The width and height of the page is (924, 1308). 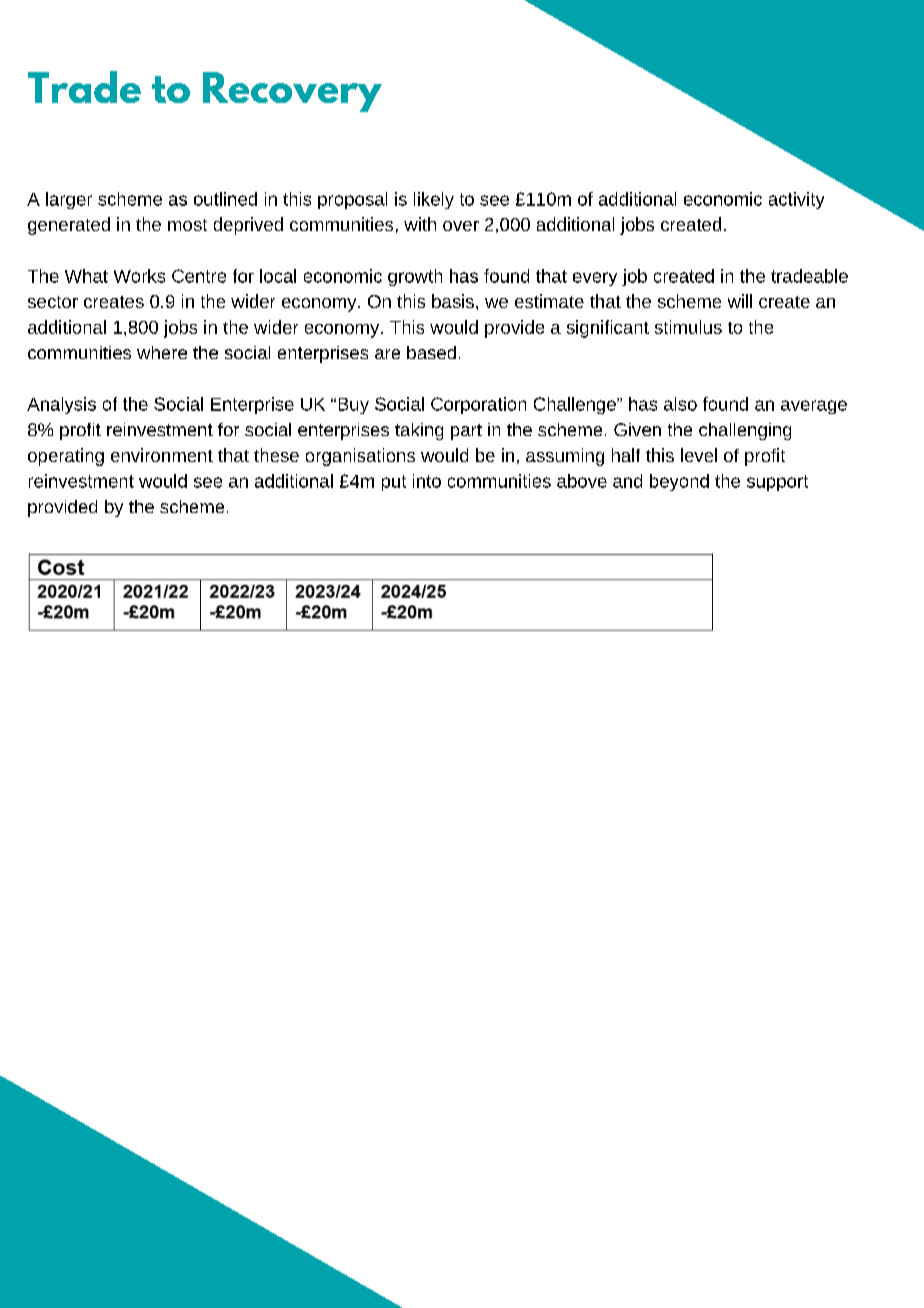 I want to click on activity, so click(x=796, y=200).
